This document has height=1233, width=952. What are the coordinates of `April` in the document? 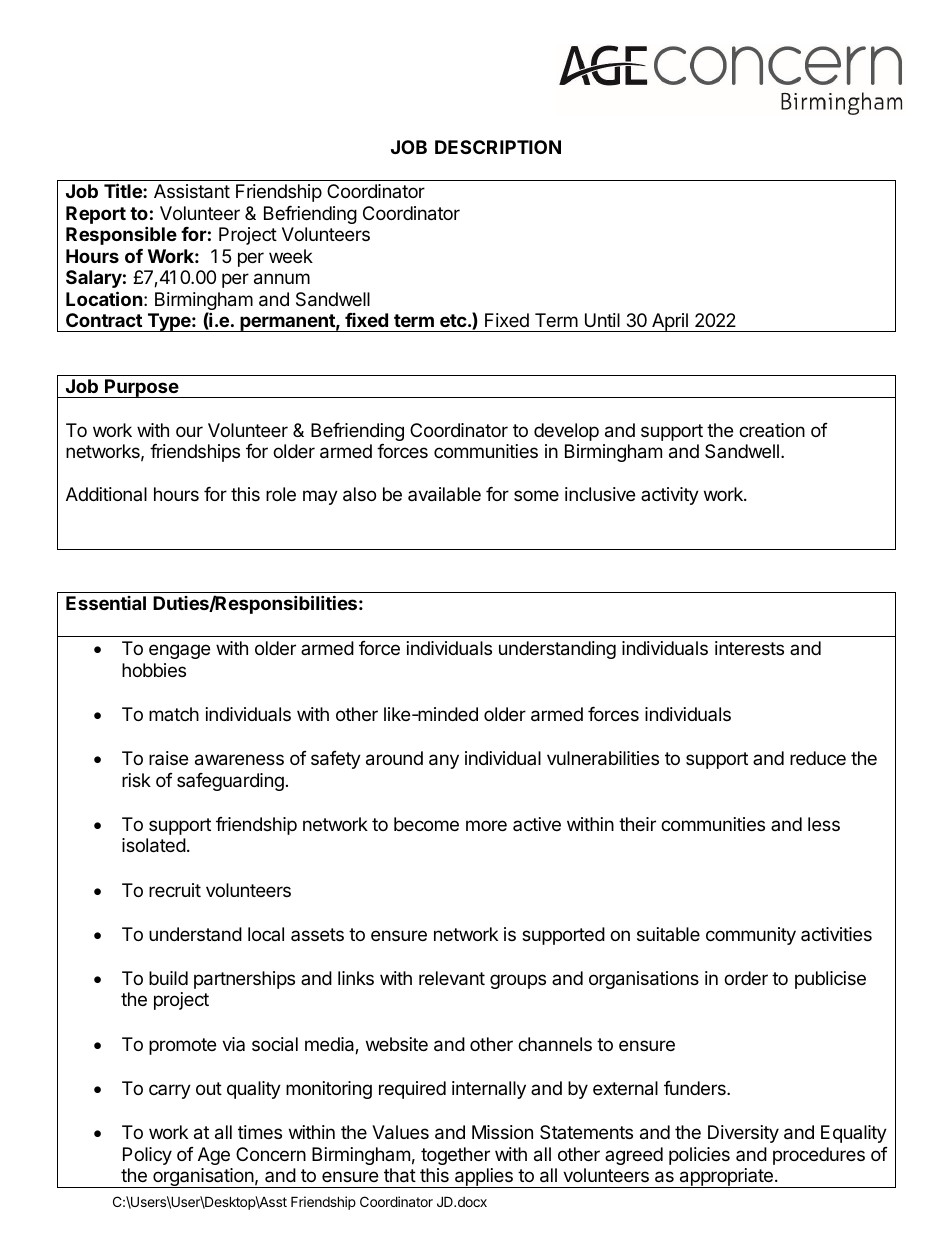 It's located at (670, 322).
